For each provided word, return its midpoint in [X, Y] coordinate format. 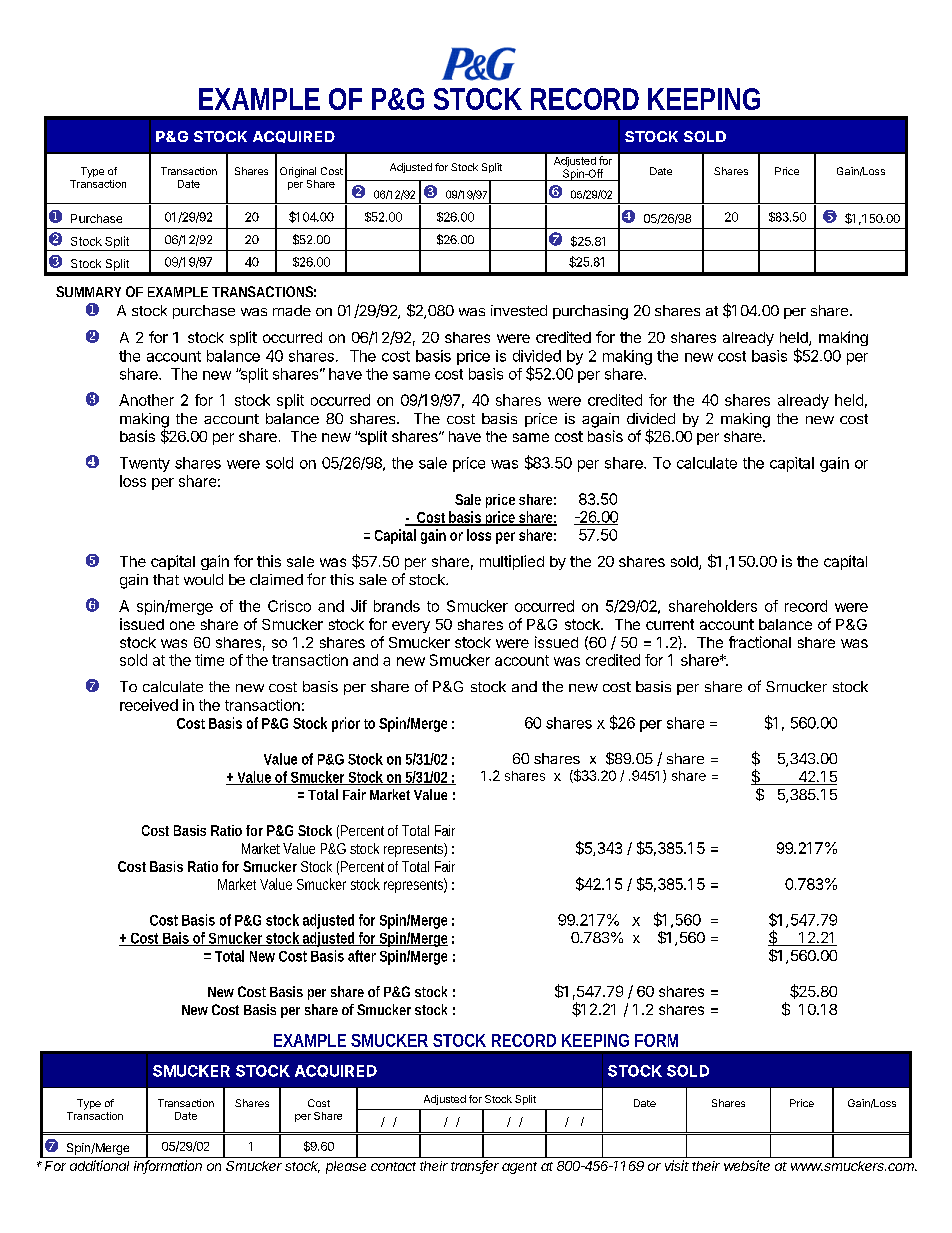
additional [99, 1165]
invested [519, 310]
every [411, 627]
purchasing [590, 312]
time [209, 660]
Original [298, 172]
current [670, 624]
